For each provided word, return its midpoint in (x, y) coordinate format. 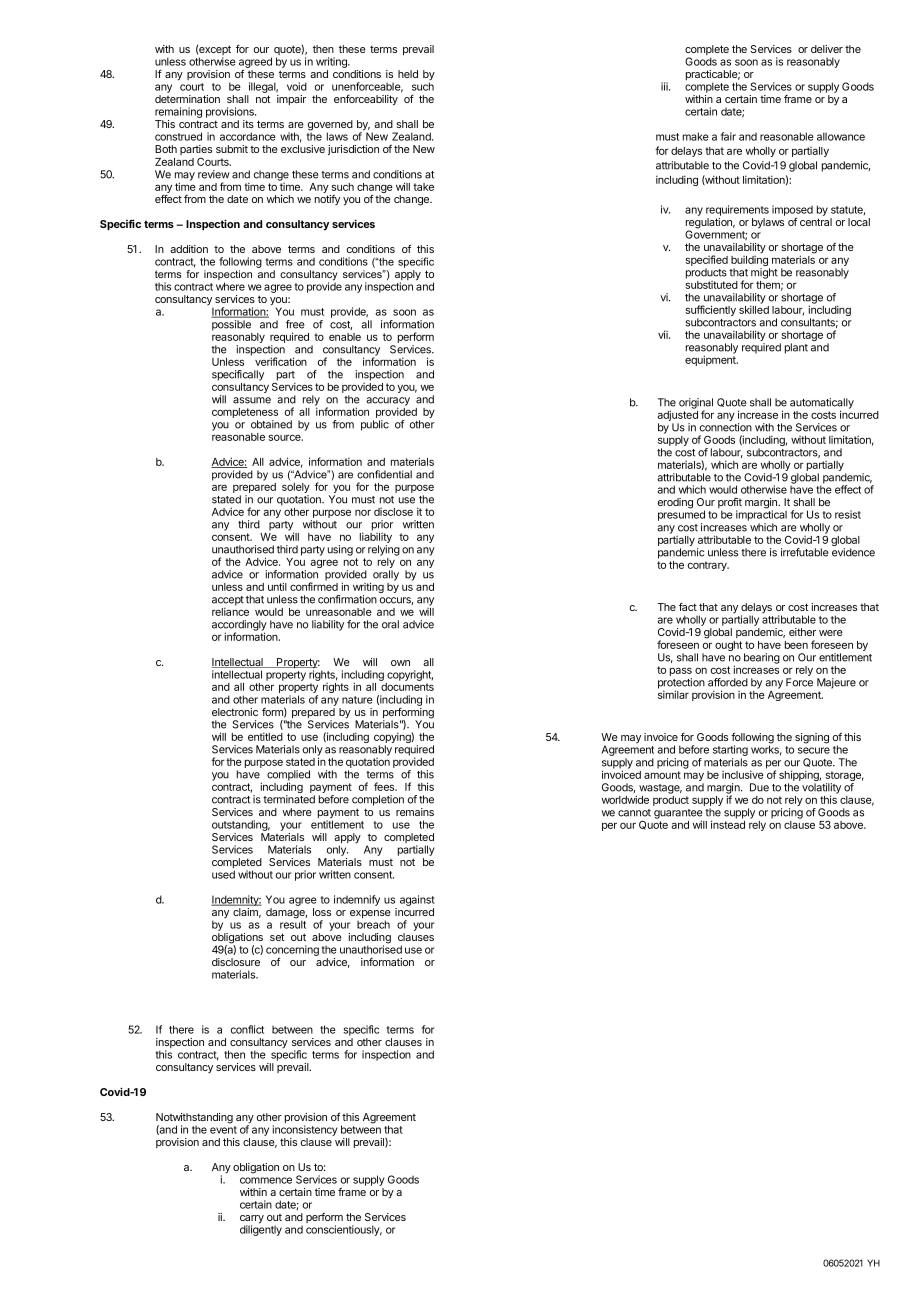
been (796, 645)
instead (728, 824)
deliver (827, 49)
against (417, 900)
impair (291, 100)
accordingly (239, 626)
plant (796, 348)
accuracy (388, 402)
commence (266, 1180)
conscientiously (344, 1230)
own (400, 663)
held (408, 74)
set (277, 937)
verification (281, 361)
